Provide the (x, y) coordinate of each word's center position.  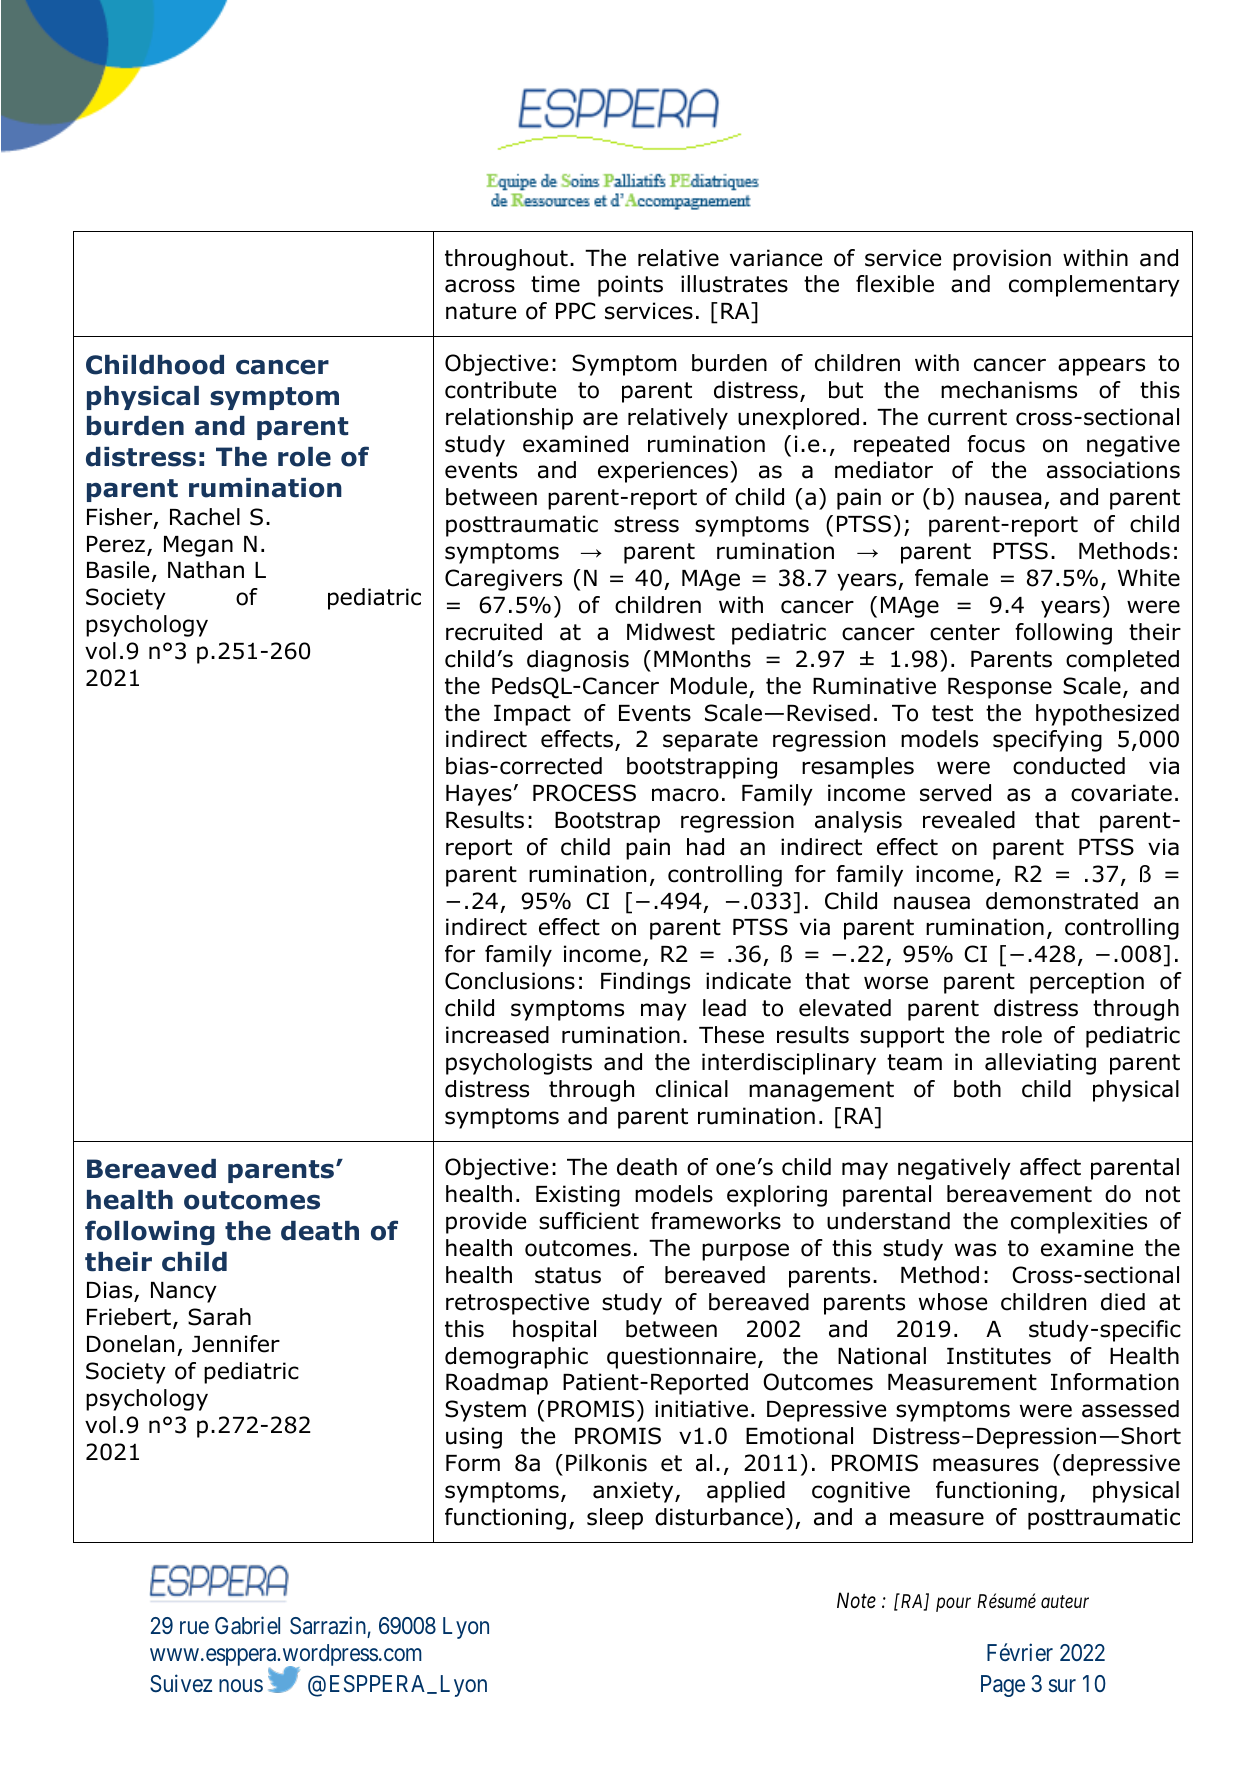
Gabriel (247, 1625)
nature (481, 311)
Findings (645, 983)
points (630, 286)
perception (1087, 983)
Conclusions (510, 981)
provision (1002, 260)
